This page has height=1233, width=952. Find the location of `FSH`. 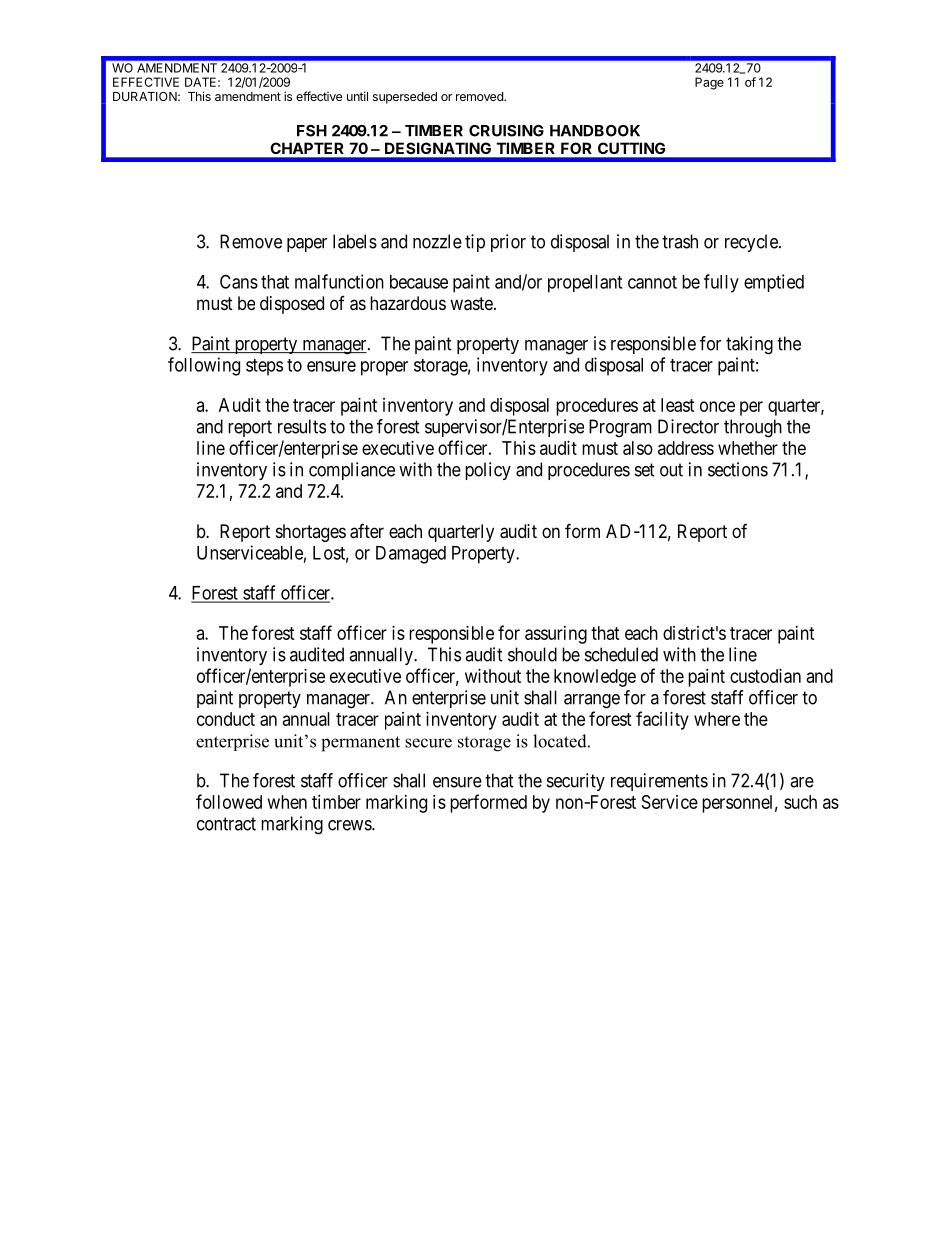

FSH is located at coordinates (312, 131).
